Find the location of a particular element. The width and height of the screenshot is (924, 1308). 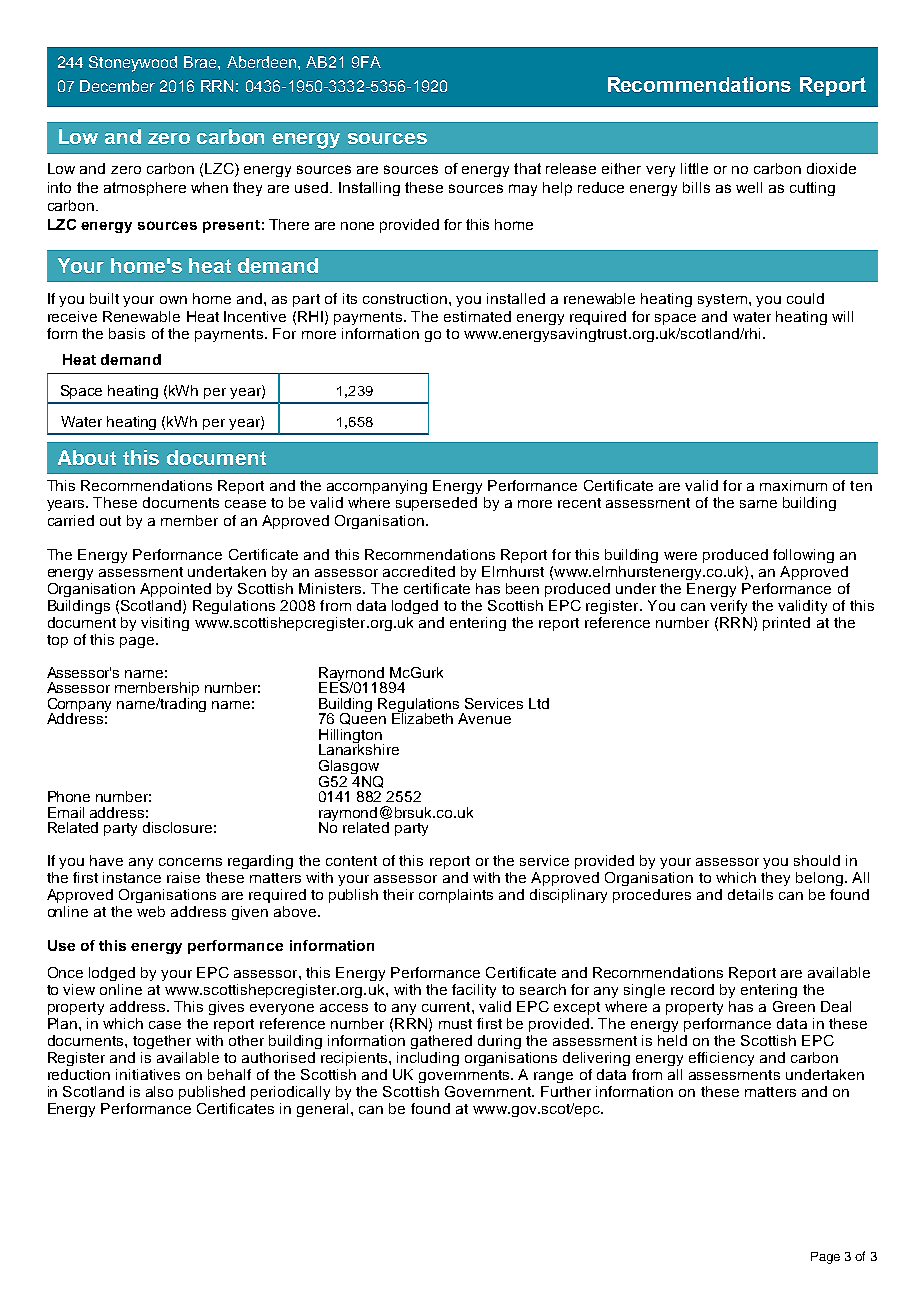

that is located at coordinates (527, 168).
